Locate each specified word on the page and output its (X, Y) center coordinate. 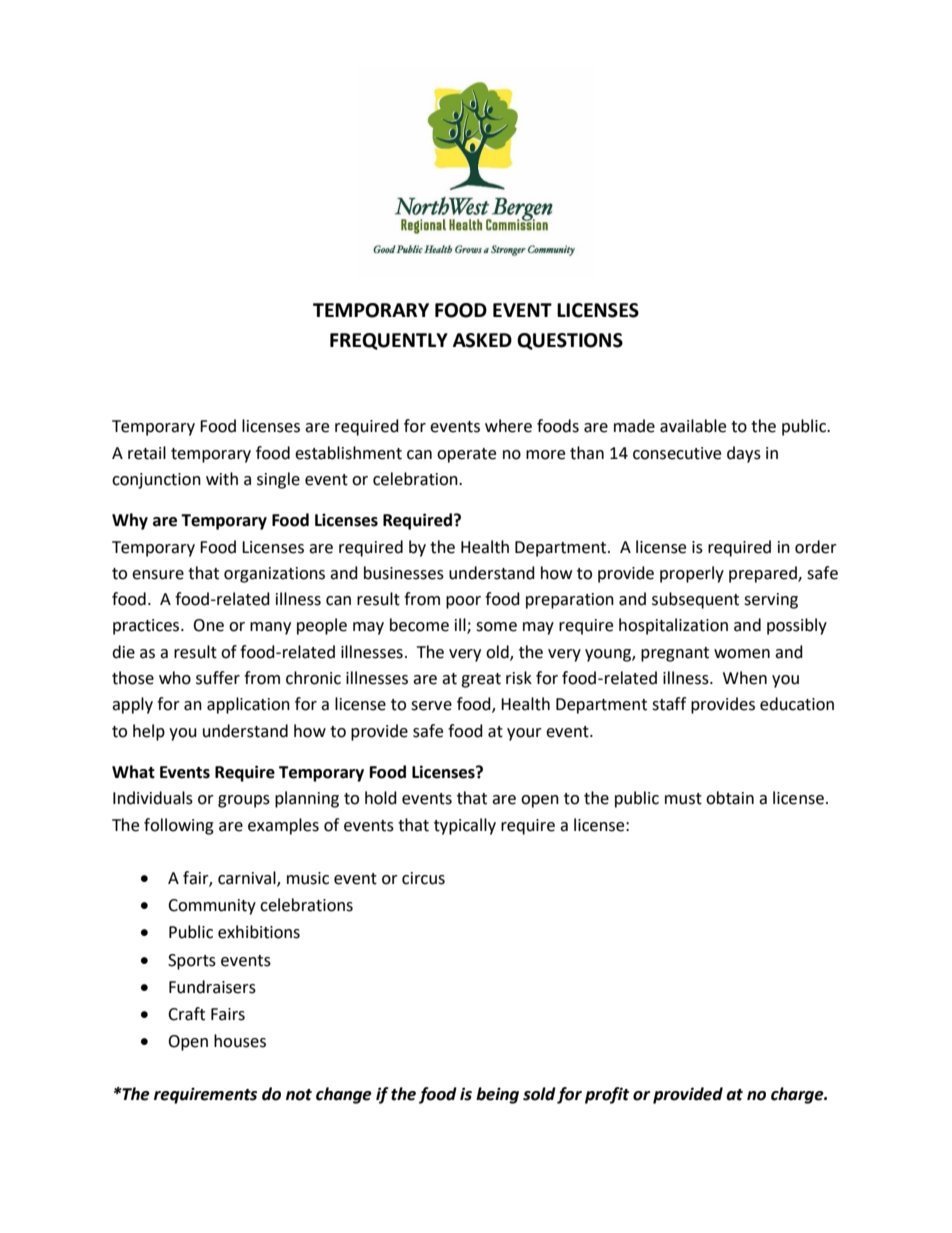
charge (798, 1095)
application (248, 705)
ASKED (482, 340)
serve (431, 706)
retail (147, 453)
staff (669, 704)
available (693, 426)
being (497, 1095)
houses (240, 1041)
